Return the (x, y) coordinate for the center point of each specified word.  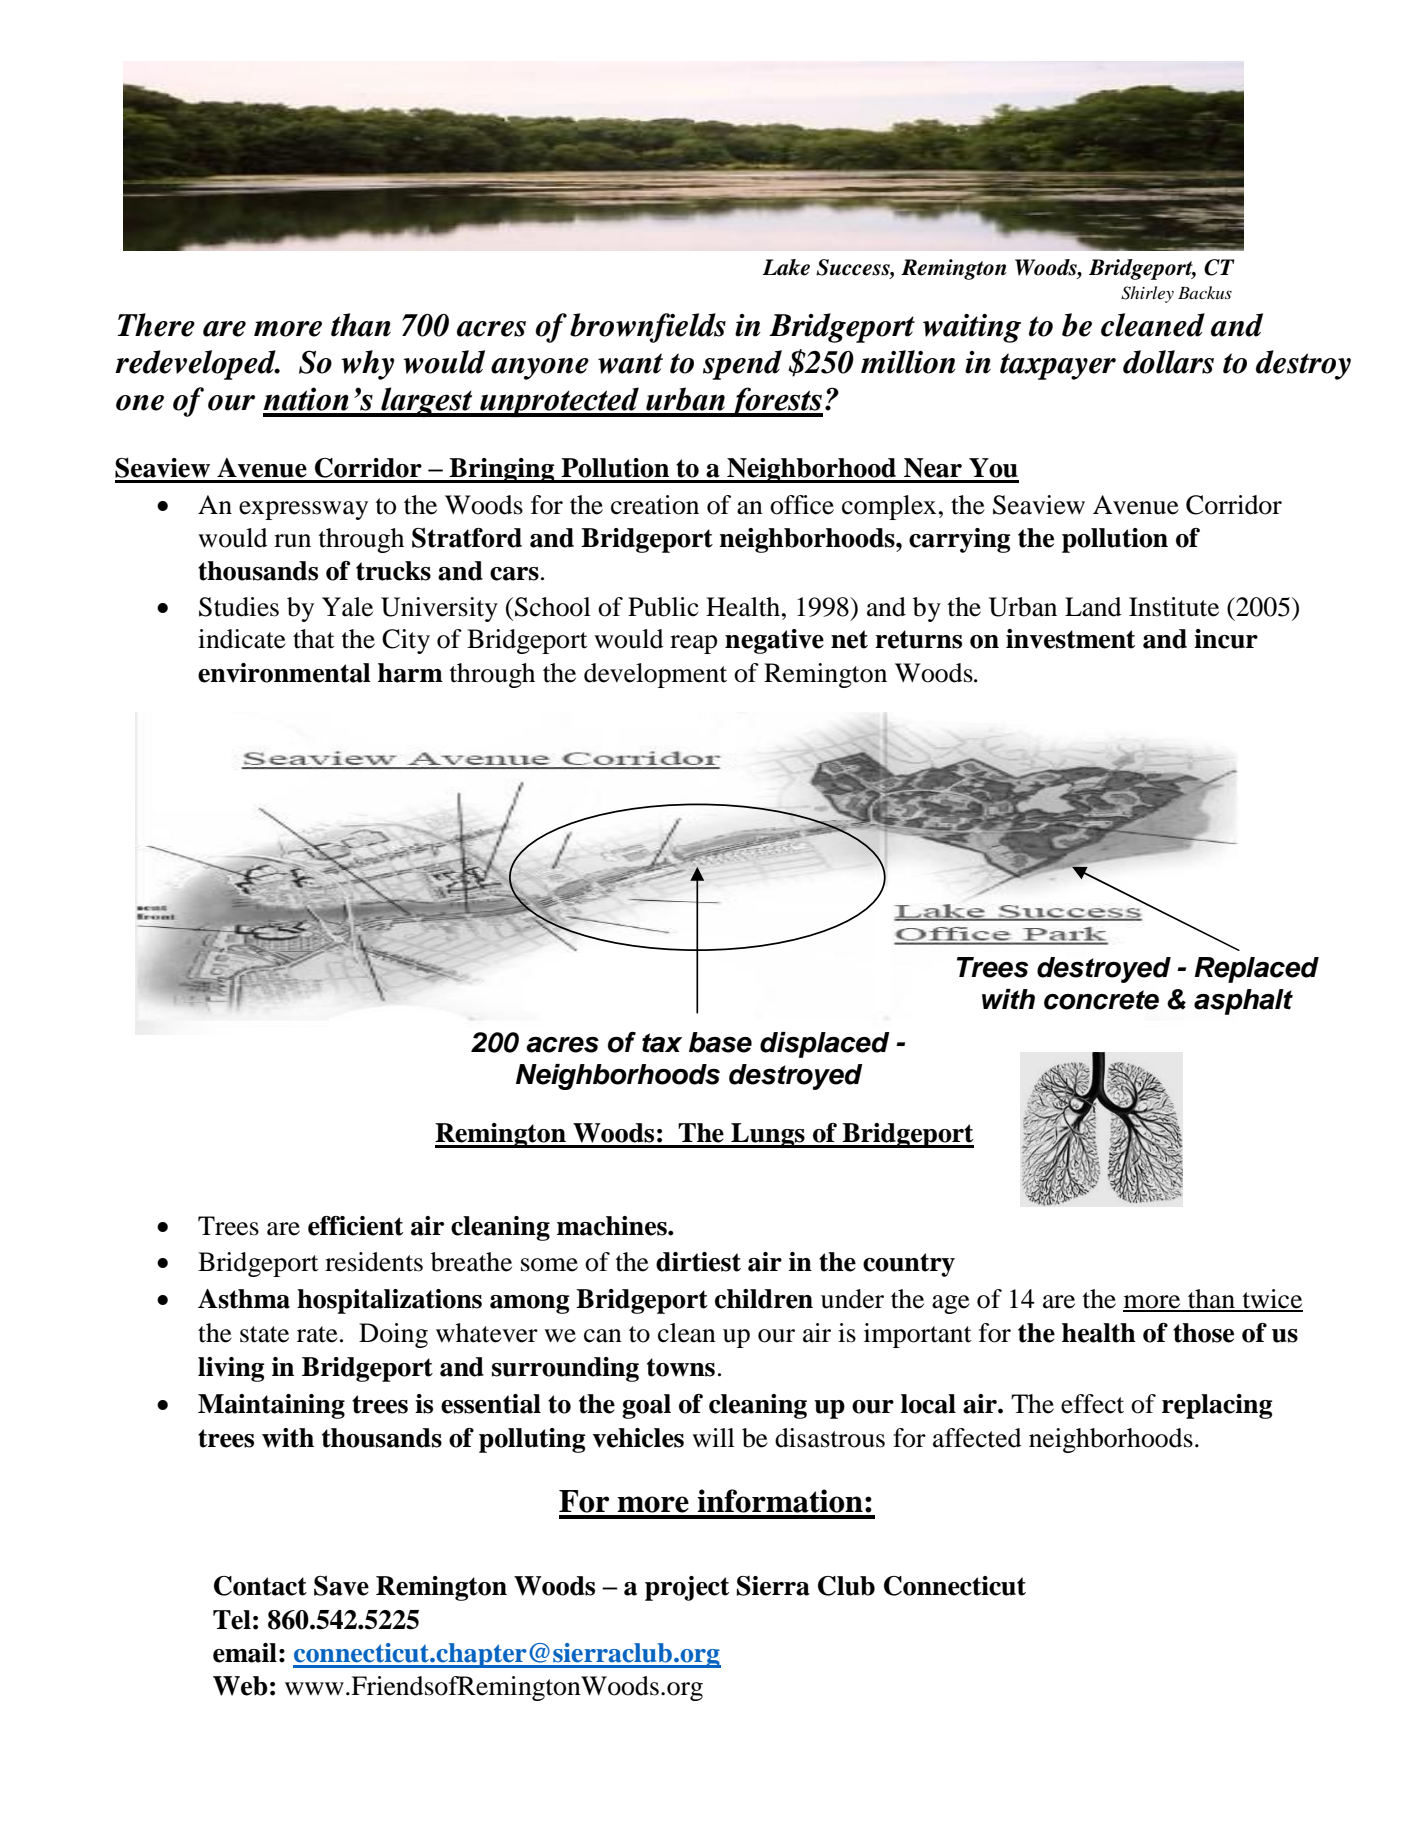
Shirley (1147, 294)
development (655, 675)
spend (742, 365)
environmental (284, 673)
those (1203, 1333)
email (245, 1653)
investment (1070, 639)
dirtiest (698, 1262)
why (367, 365)
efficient (355, 1226)
